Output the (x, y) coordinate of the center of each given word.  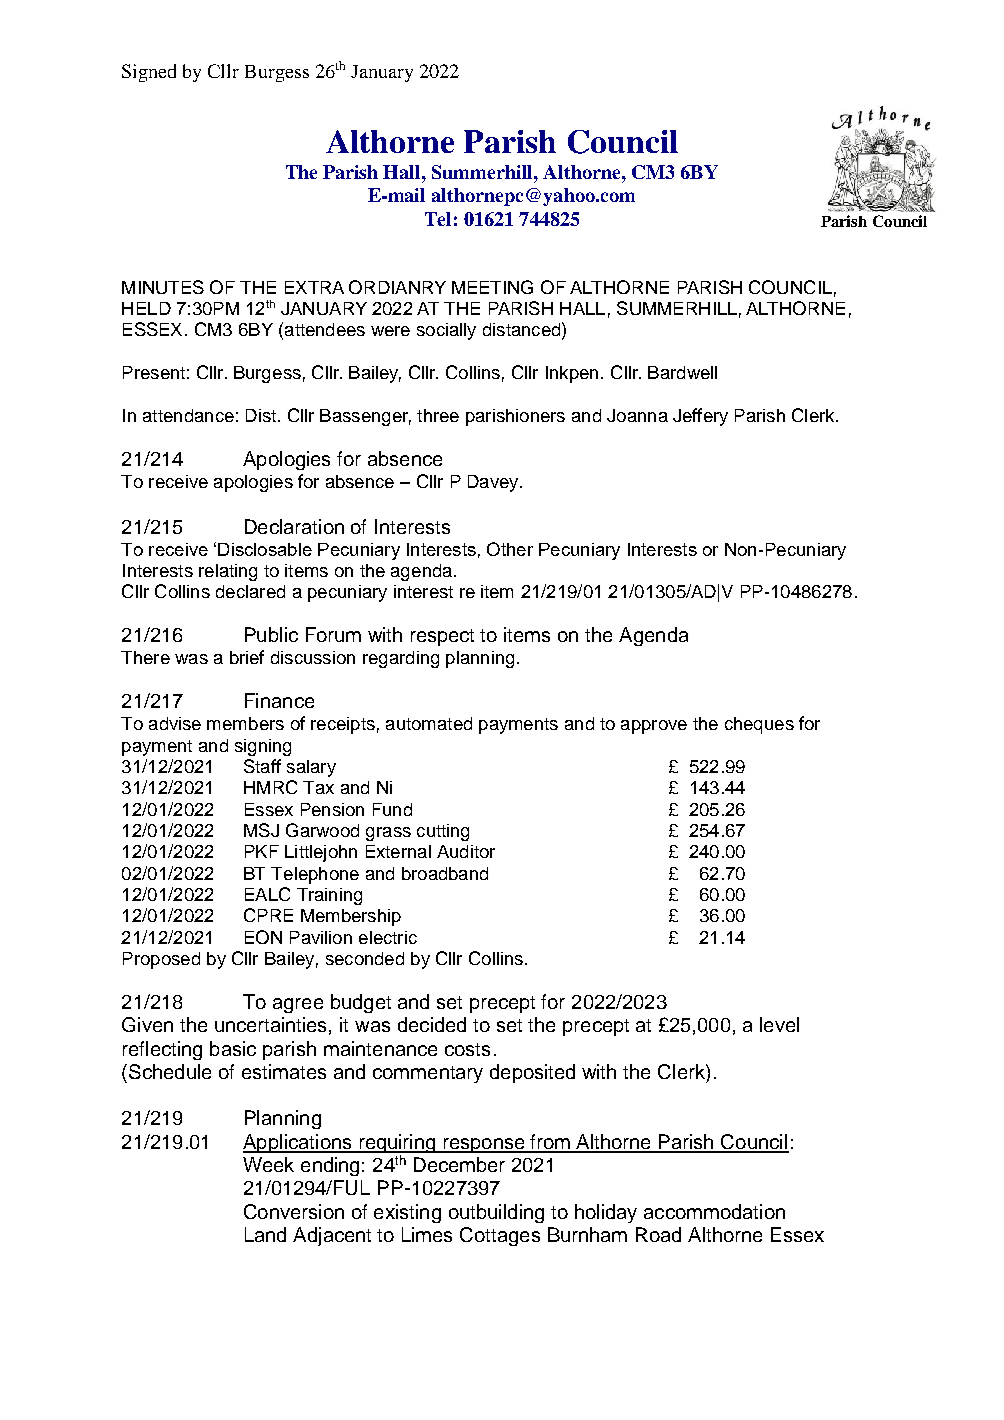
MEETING (492, 287)
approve (654, 727)
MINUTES (163, 287)
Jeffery (700, 417)
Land (265, 1234)
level (779, 1024)
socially (446, 331)
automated (429, 723)
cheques (759, 725)
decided (432, 1024)
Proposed (161, 960)
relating (228, 572)
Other (510, 549)
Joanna (637, 415)
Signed (149, 73)
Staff (262, 766)
